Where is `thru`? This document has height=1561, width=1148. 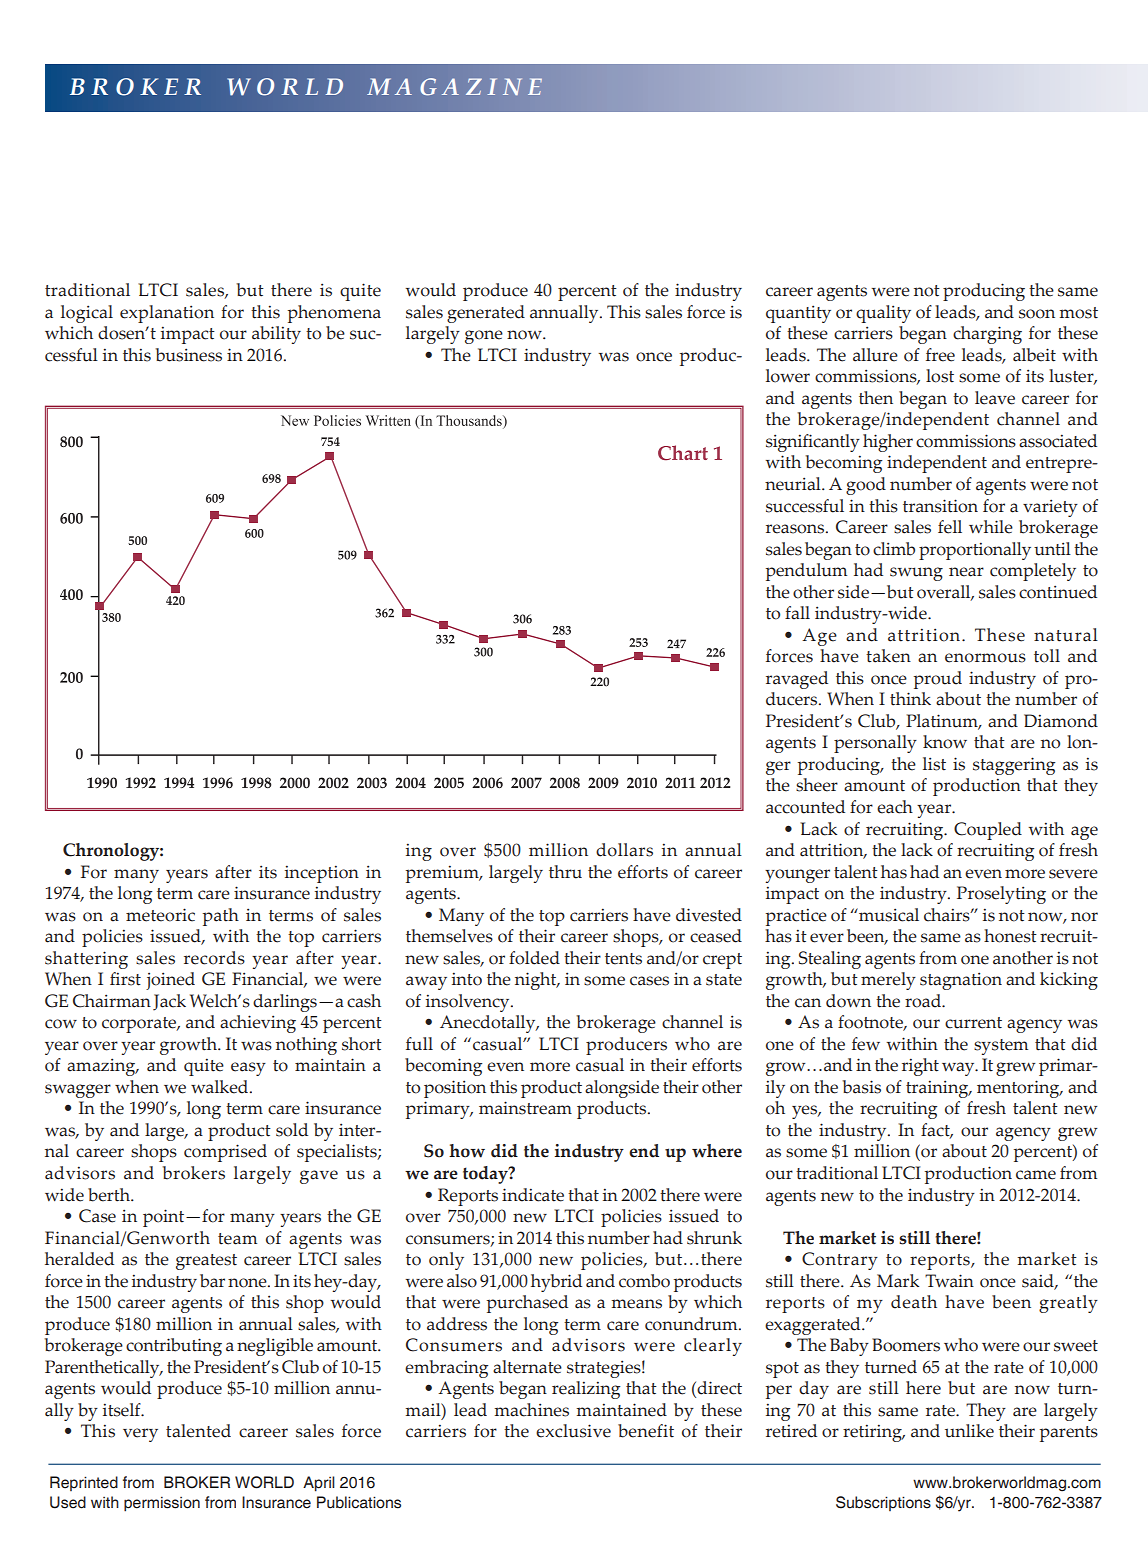 thru is located at coordinates (565, 872).
